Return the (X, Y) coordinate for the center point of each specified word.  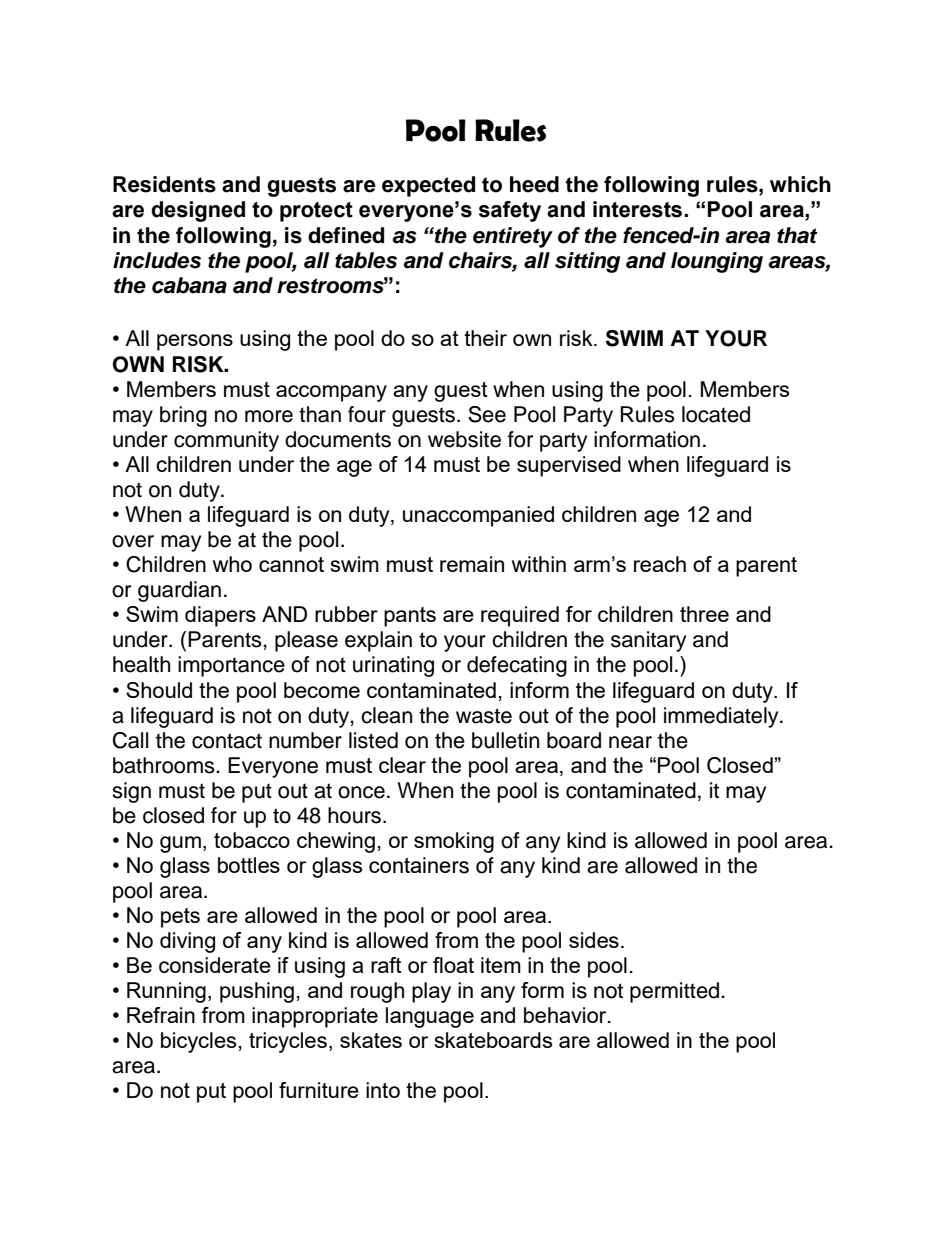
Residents (164, 184)
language (430, 1017)
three (704, 614)
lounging (717, 262)
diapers (220, 616)
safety (510, 211)
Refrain (161, 1015)
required (520, 616)
